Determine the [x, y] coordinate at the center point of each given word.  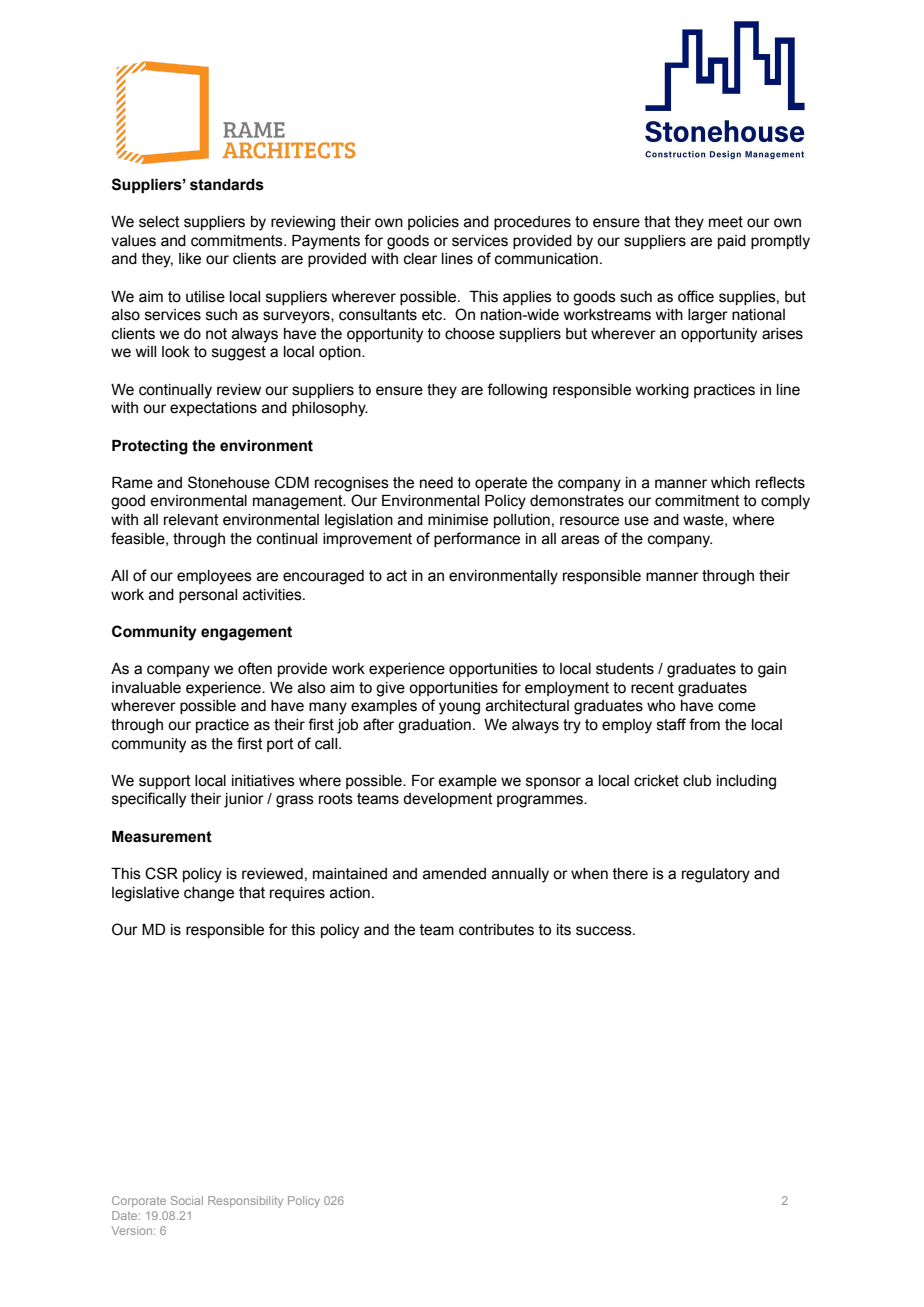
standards [227, 185]
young [459, 708]
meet [726, 222]
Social [187, 1200]
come [737, 707]
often [255, 668]
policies [433, 223]
